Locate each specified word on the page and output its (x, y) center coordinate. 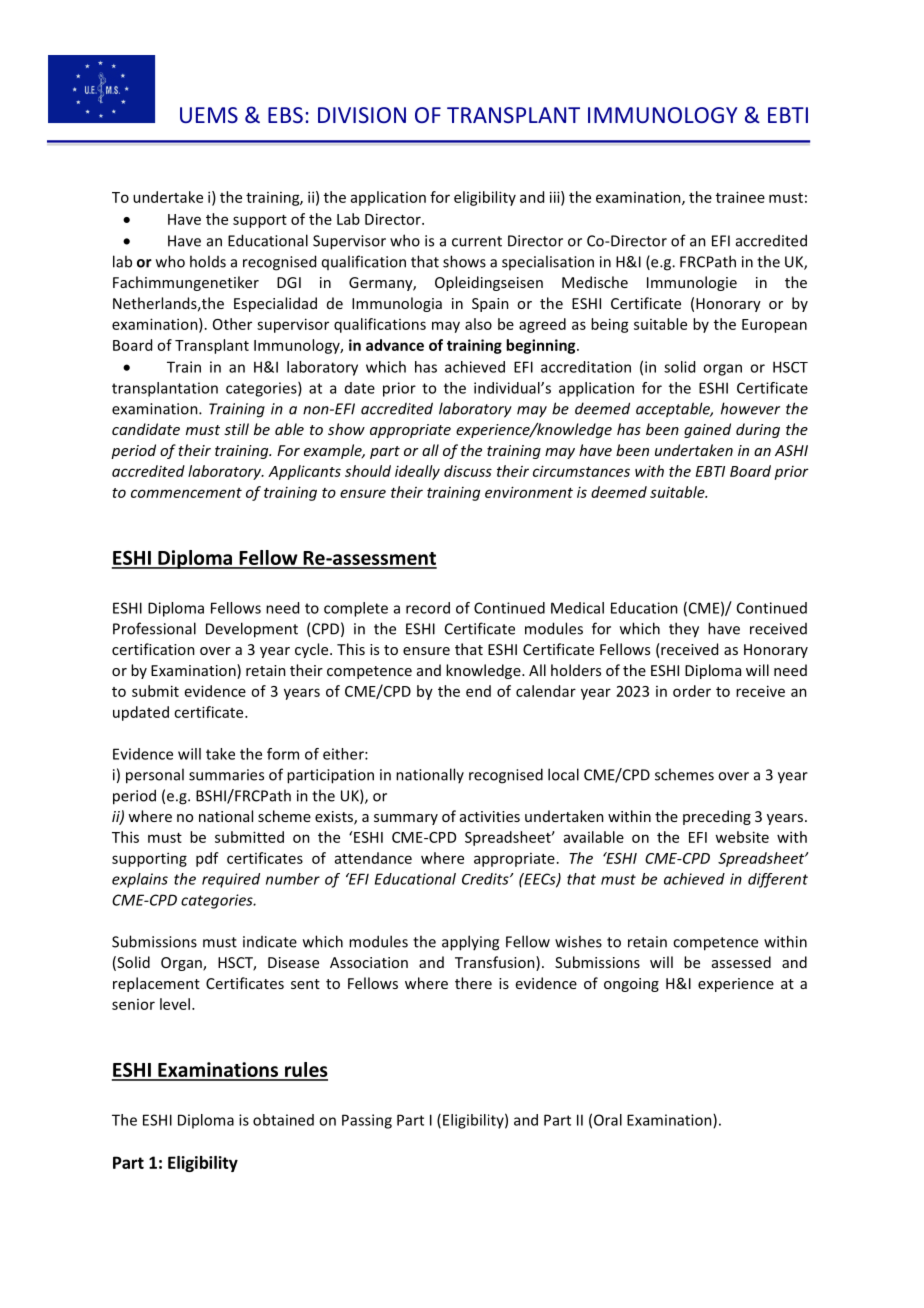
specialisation (548, 262)
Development (252, 630)
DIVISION (362, 115)
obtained (283, 1120)
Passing (367, 1121)
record (428, 608)
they (684, 630)
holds (208, 261)
